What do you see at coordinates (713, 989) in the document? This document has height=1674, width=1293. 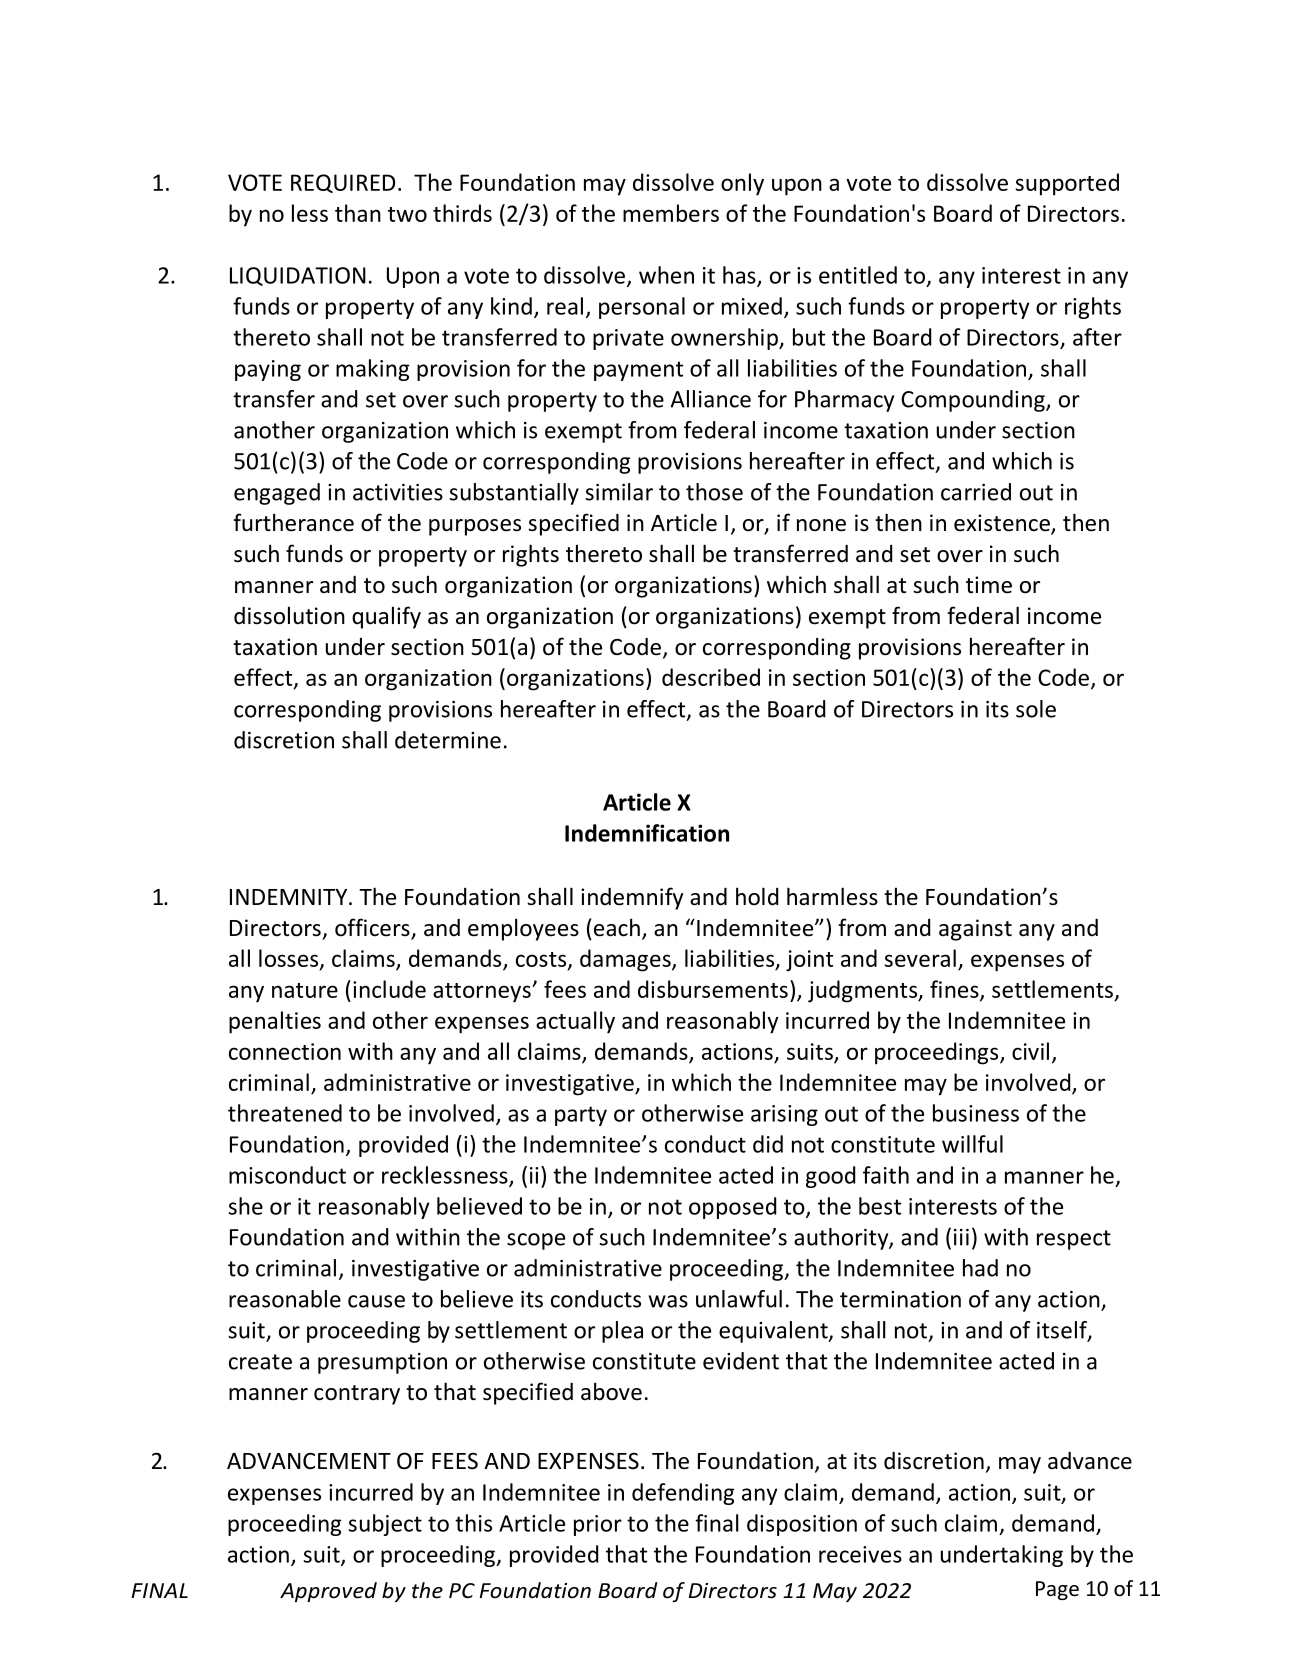 I see `disbursements` at bounding box center [713, 989].
